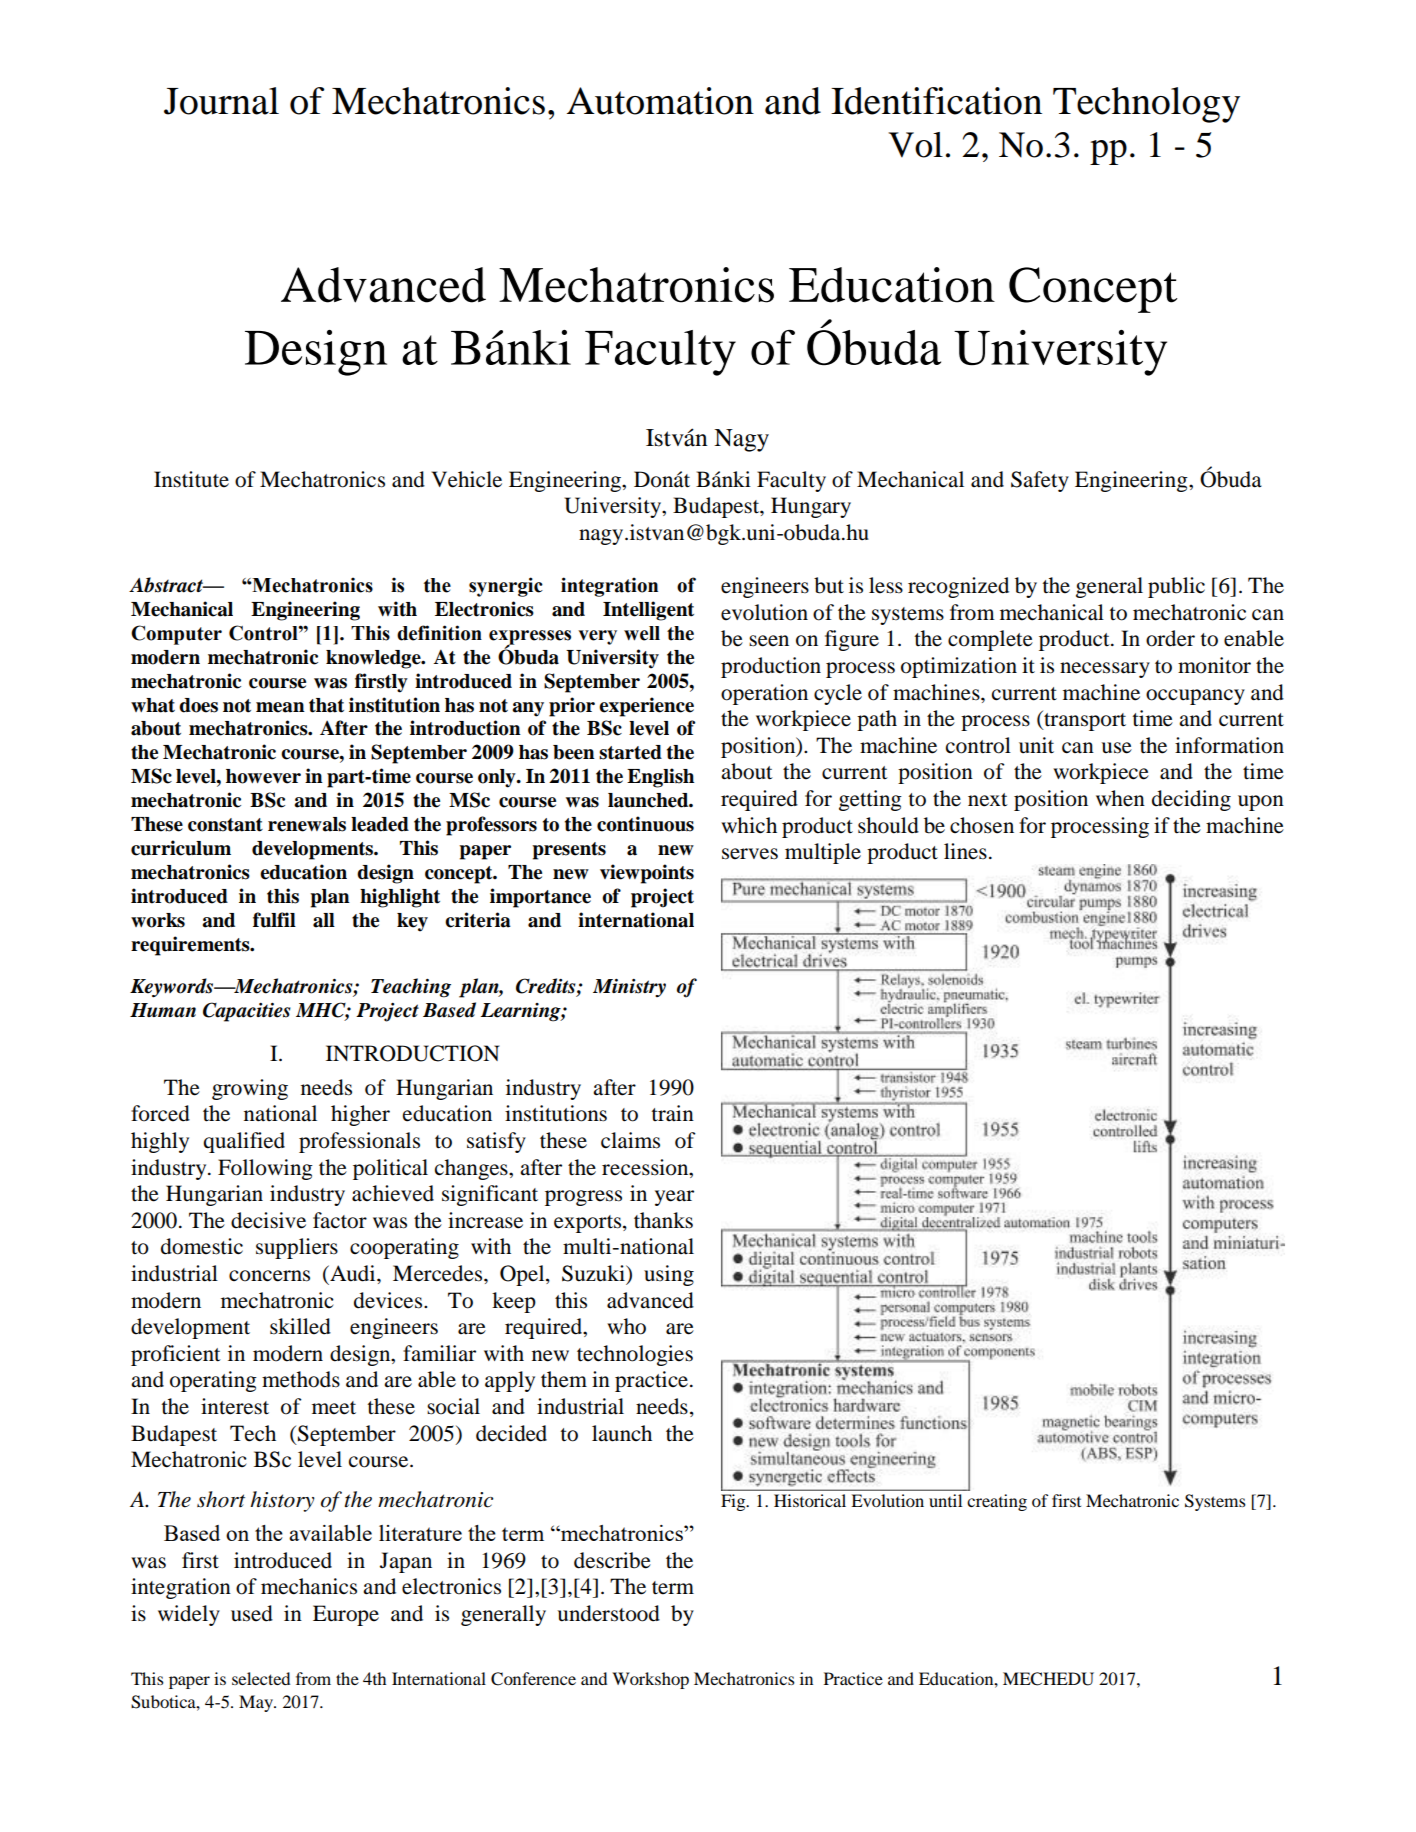 Image resolution: width=1416 pixels, height=1832 pixels. What do you see at coordinates (660, 101) in the image?
I see `Automation` at bounding box center [660, 101].
